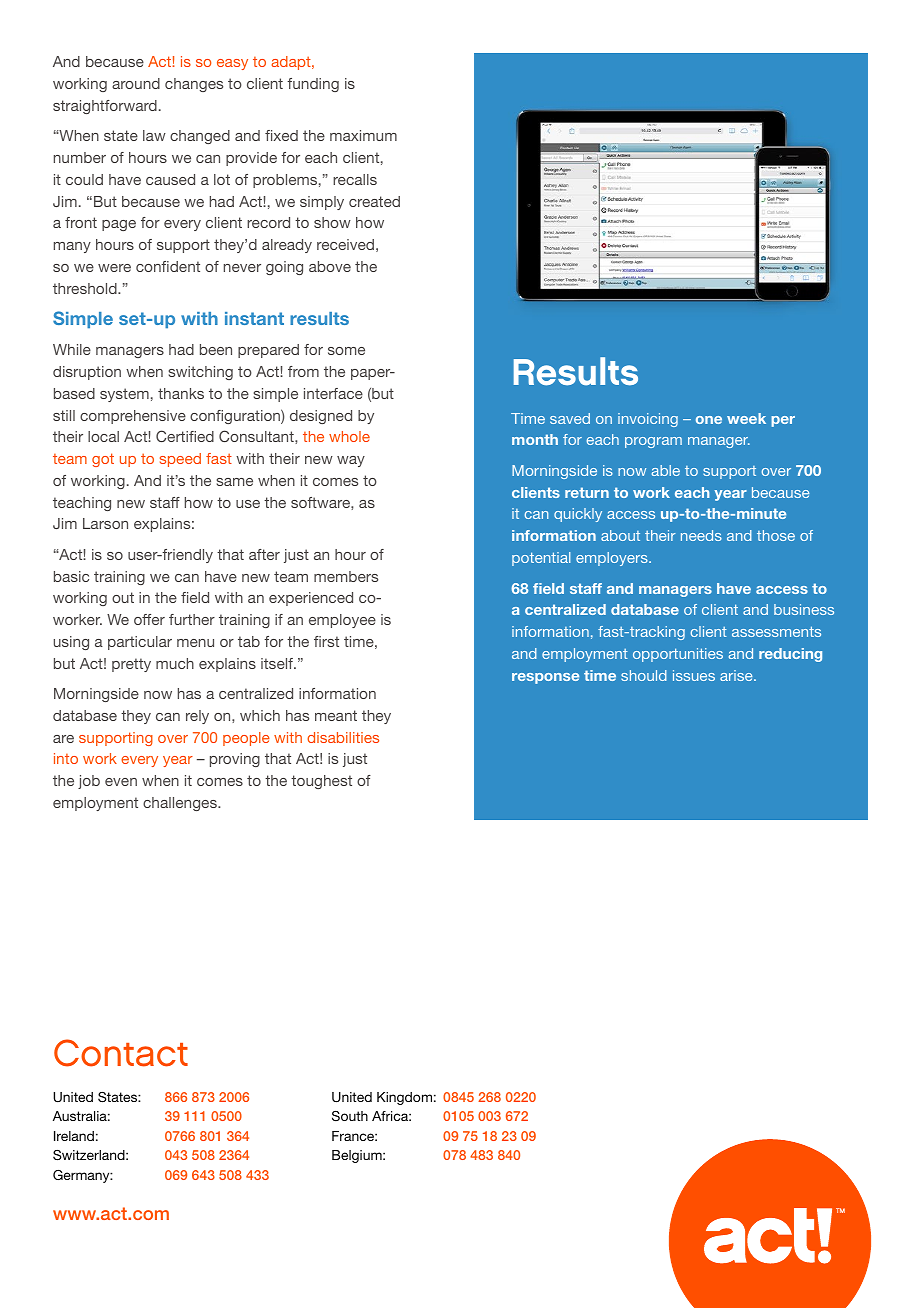 This image has height=1308, width=924. I want to click on one, so click(709, 420).
